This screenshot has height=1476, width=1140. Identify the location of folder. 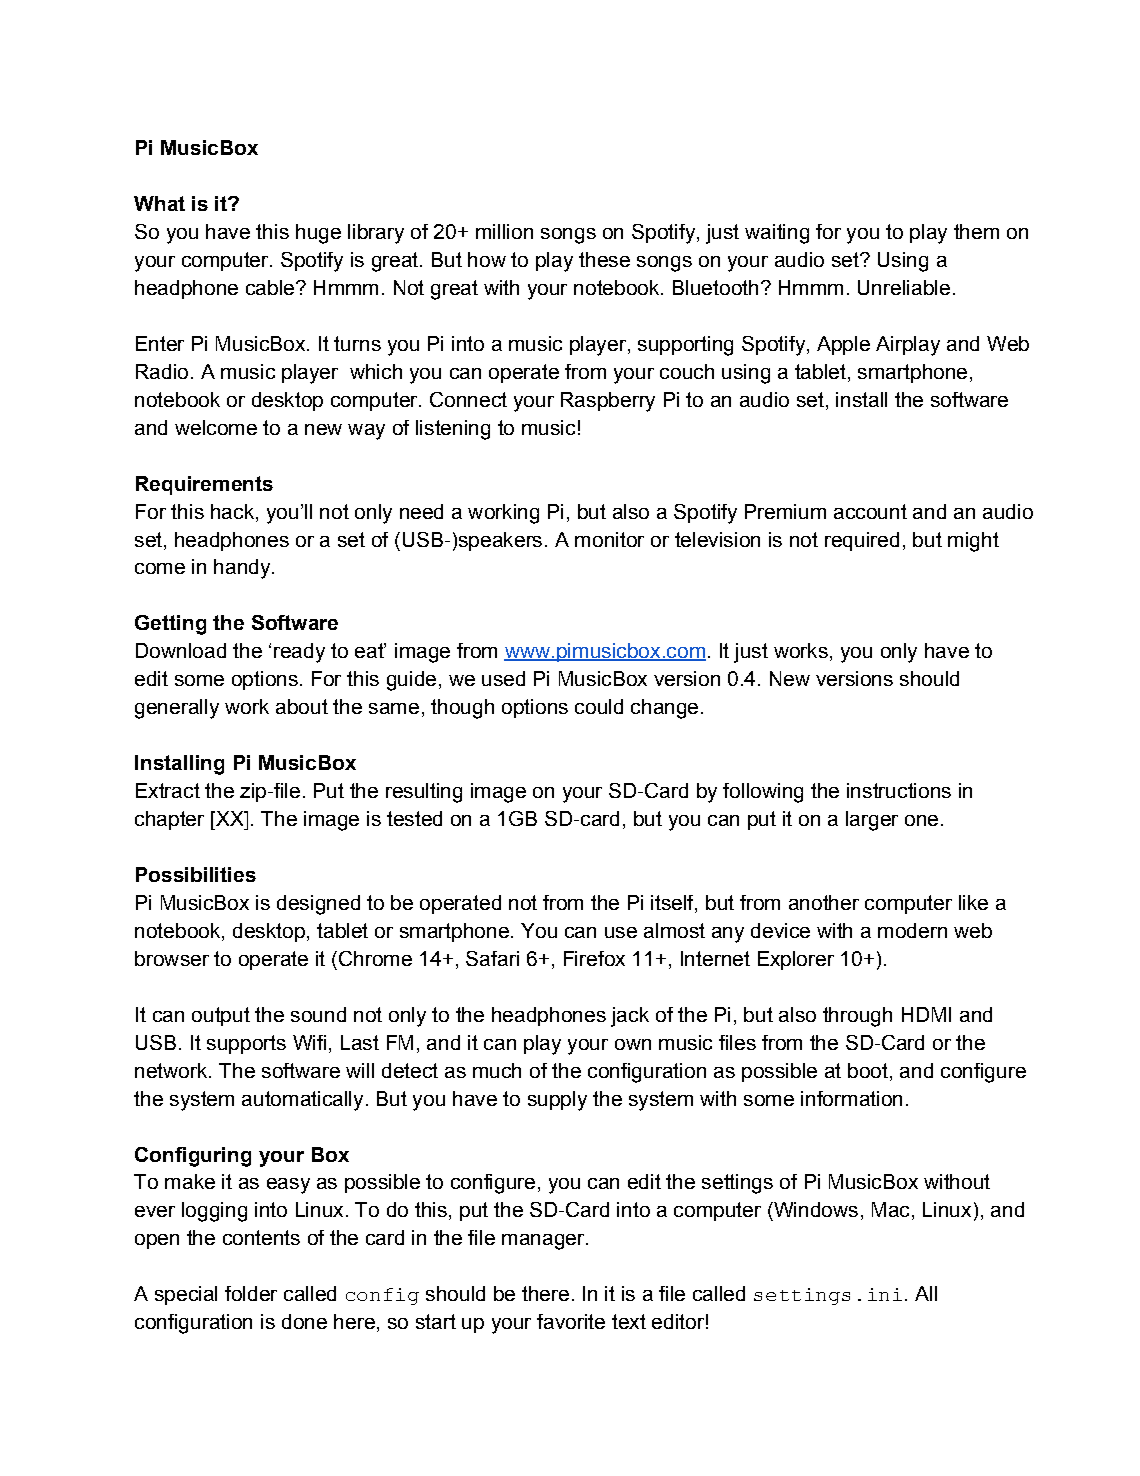
(251, 1293).
